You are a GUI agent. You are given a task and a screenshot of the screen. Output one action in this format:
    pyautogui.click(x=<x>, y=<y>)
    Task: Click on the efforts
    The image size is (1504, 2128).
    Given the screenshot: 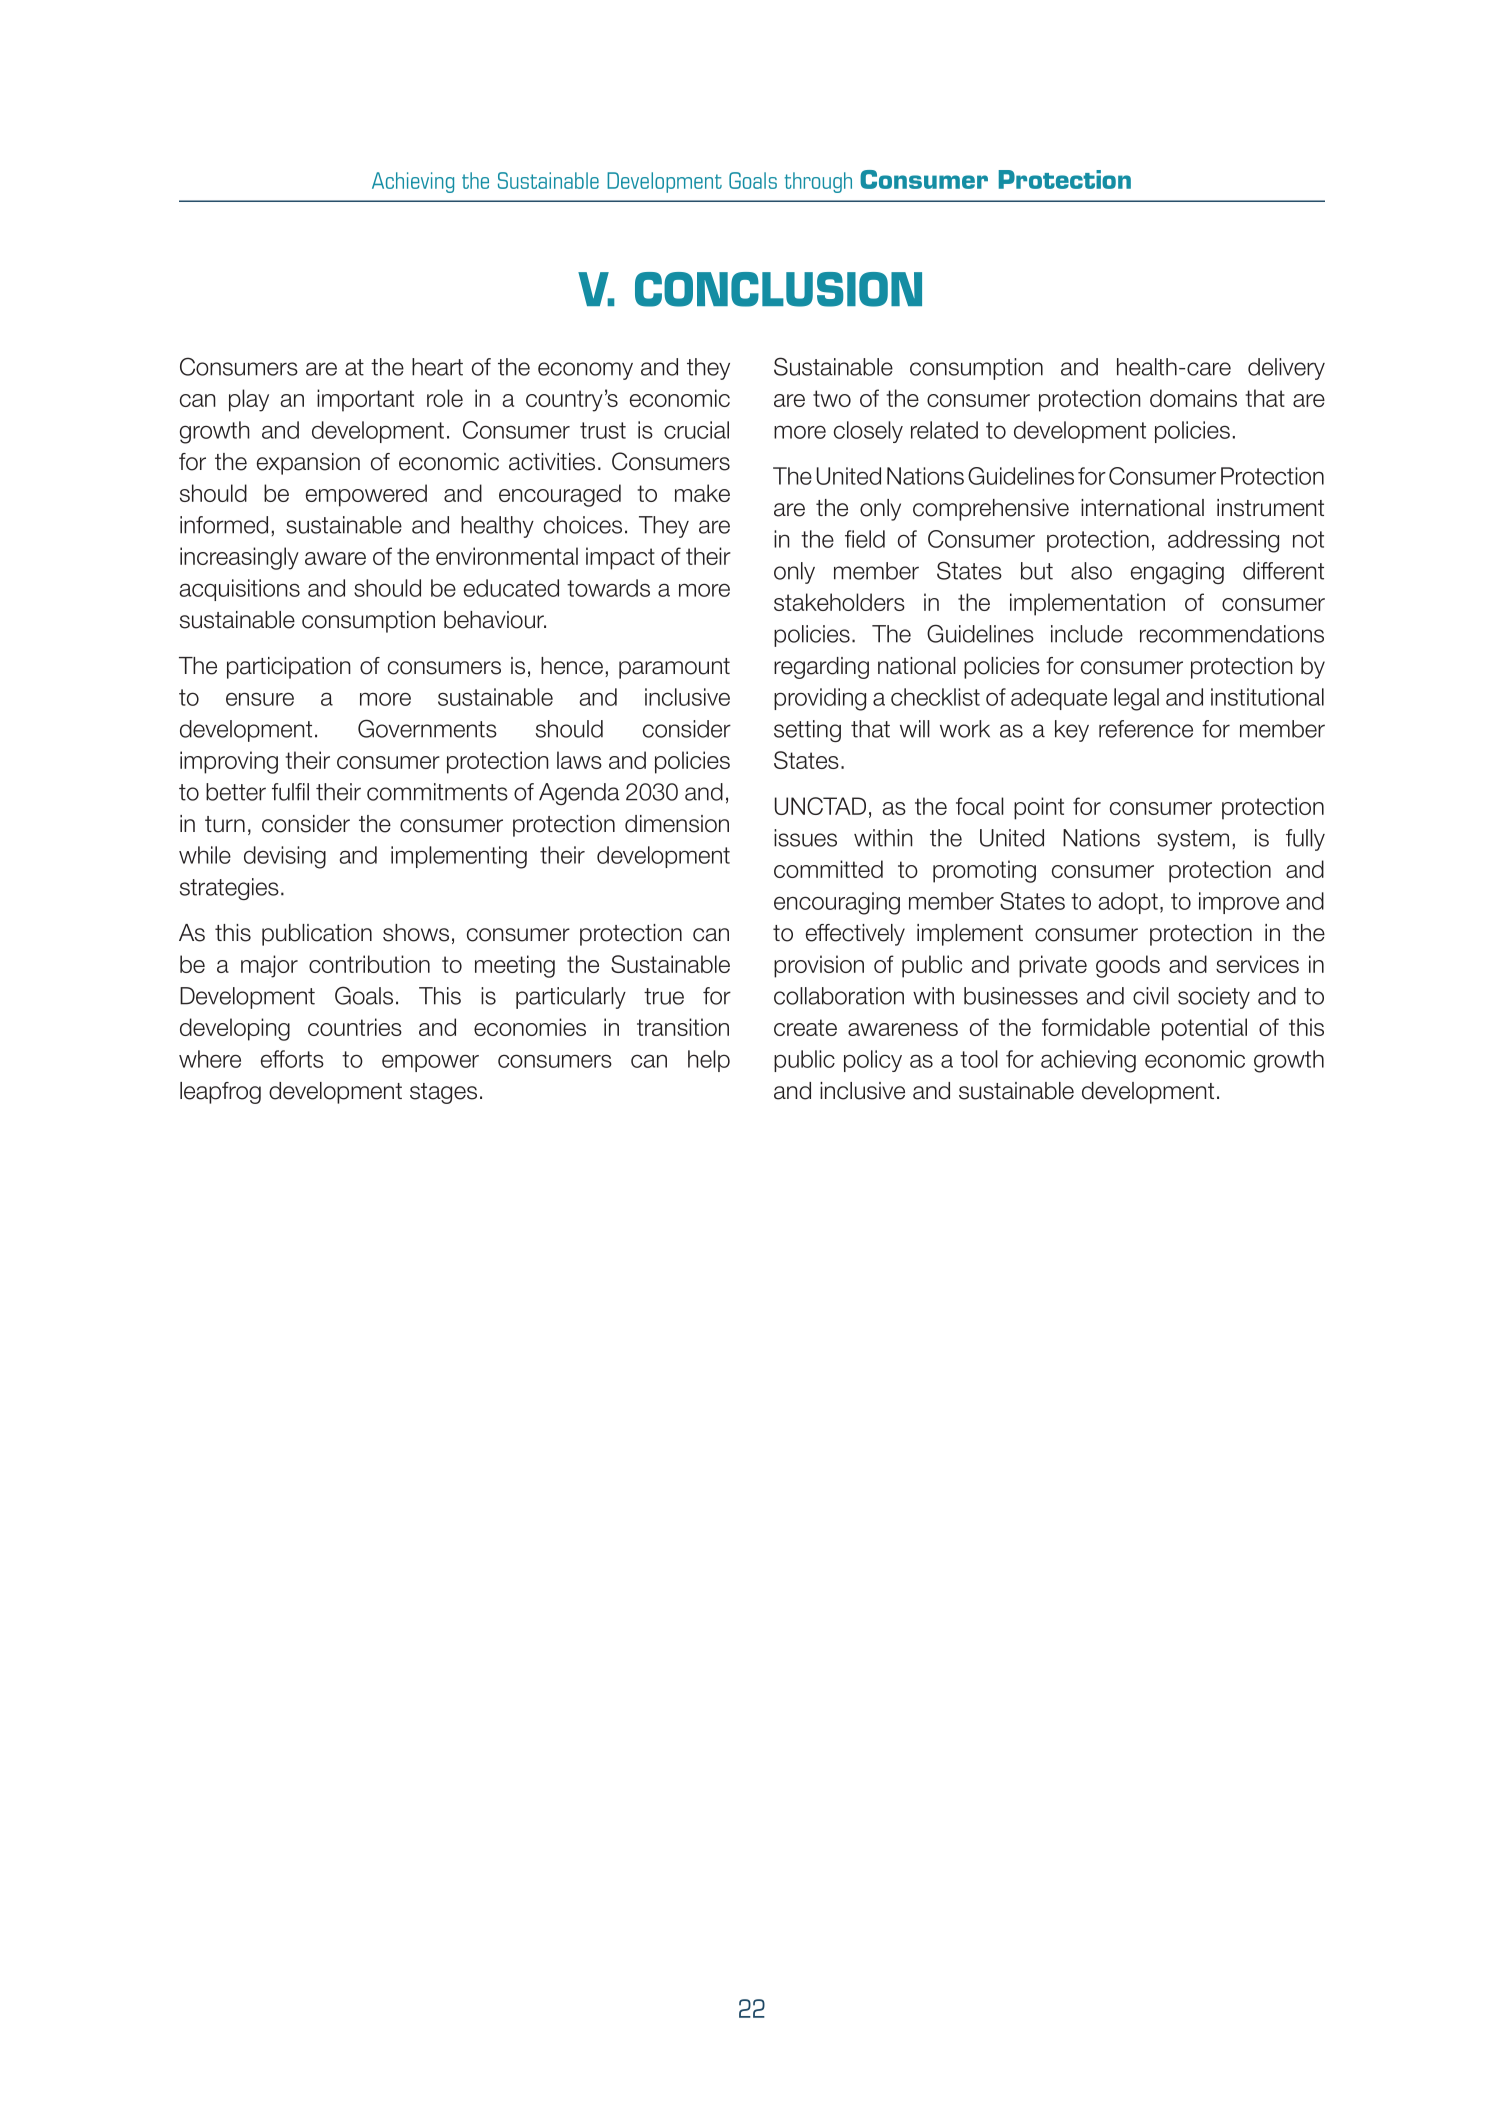 What is the action you would take?
    pyautogui.click(x=292, y=1059)
